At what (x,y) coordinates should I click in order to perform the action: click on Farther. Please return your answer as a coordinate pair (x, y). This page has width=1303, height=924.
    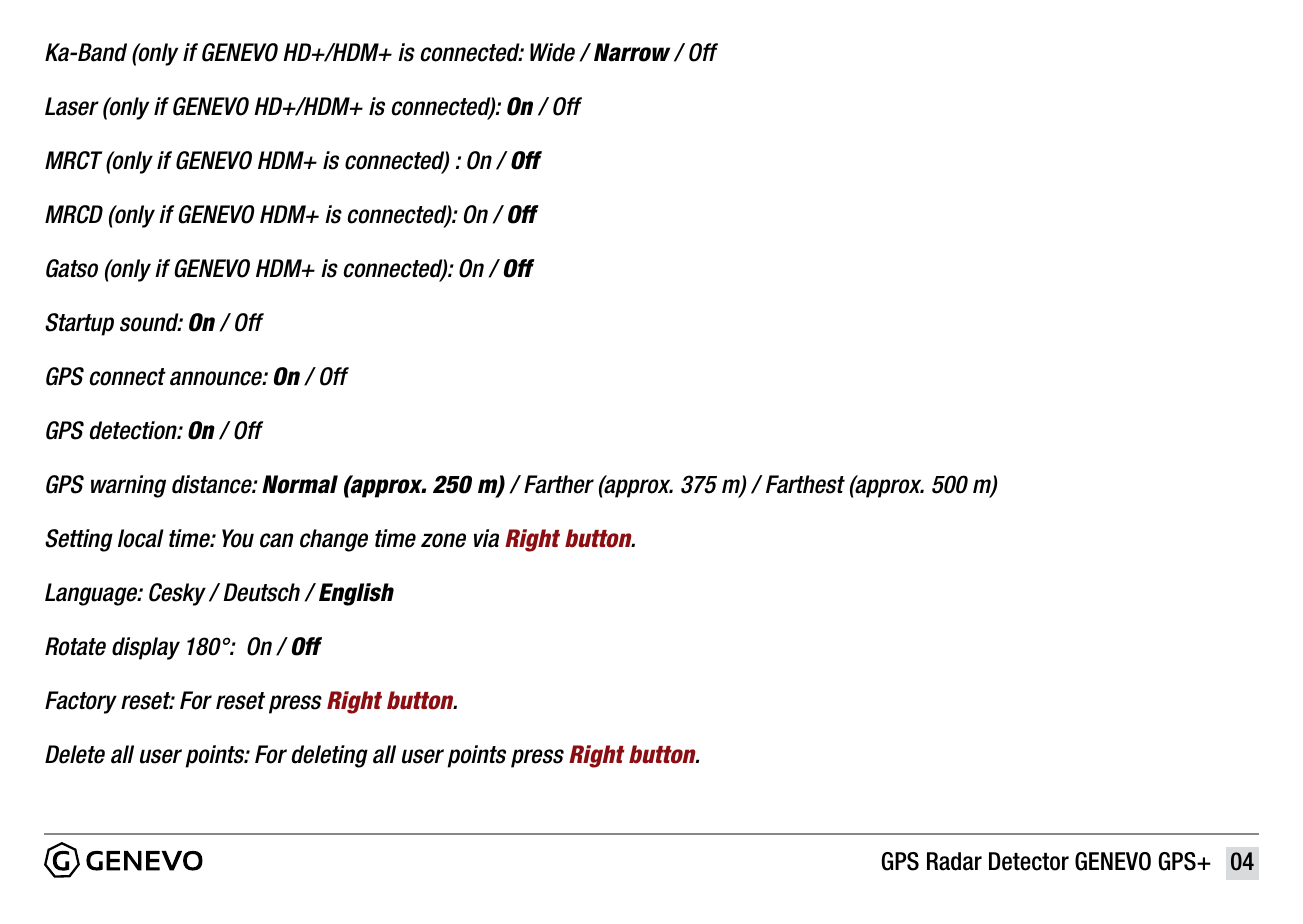
    Looking at the image, I should click on (559, 484).
